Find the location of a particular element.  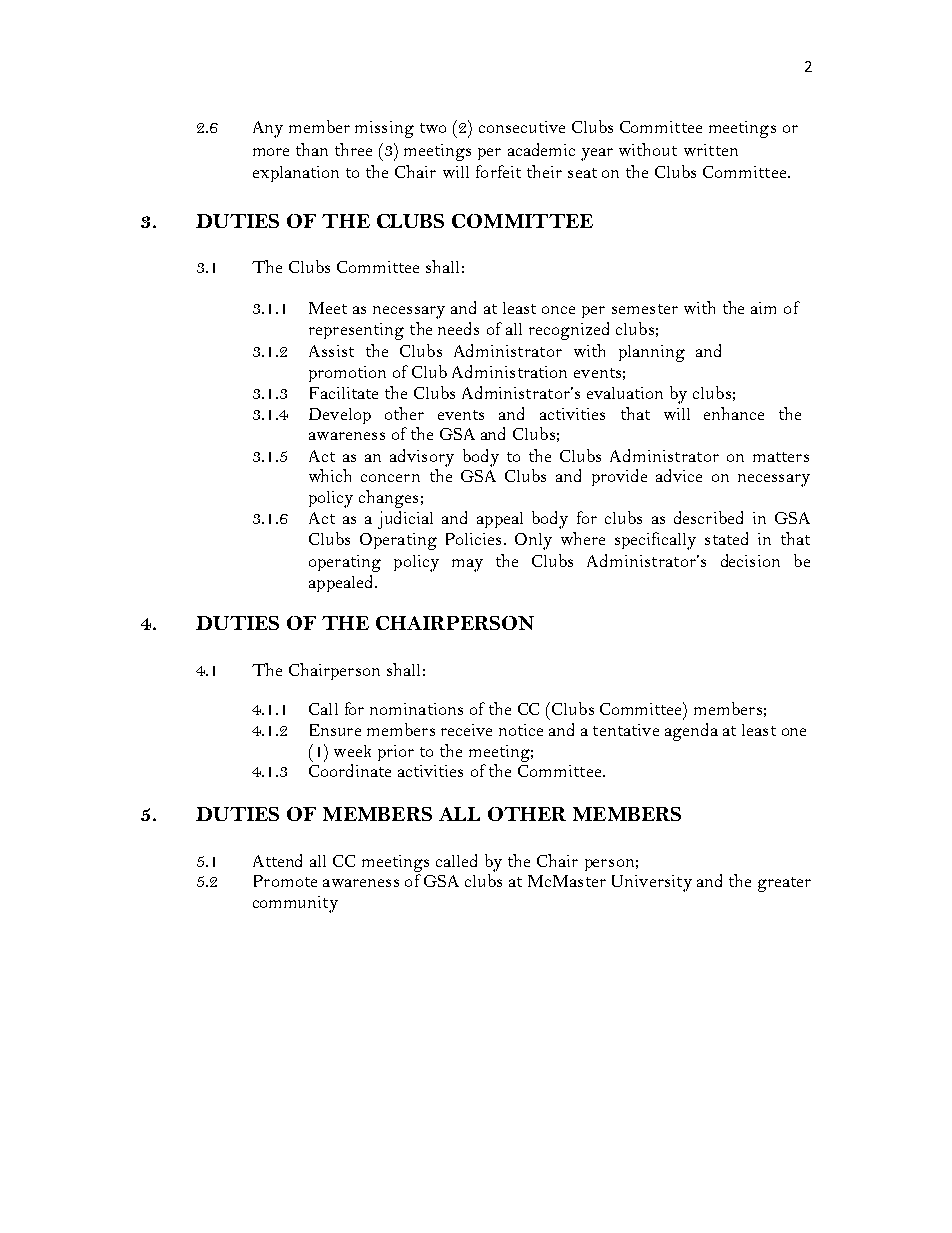

Ensure is located at coordinates (335, 730).
